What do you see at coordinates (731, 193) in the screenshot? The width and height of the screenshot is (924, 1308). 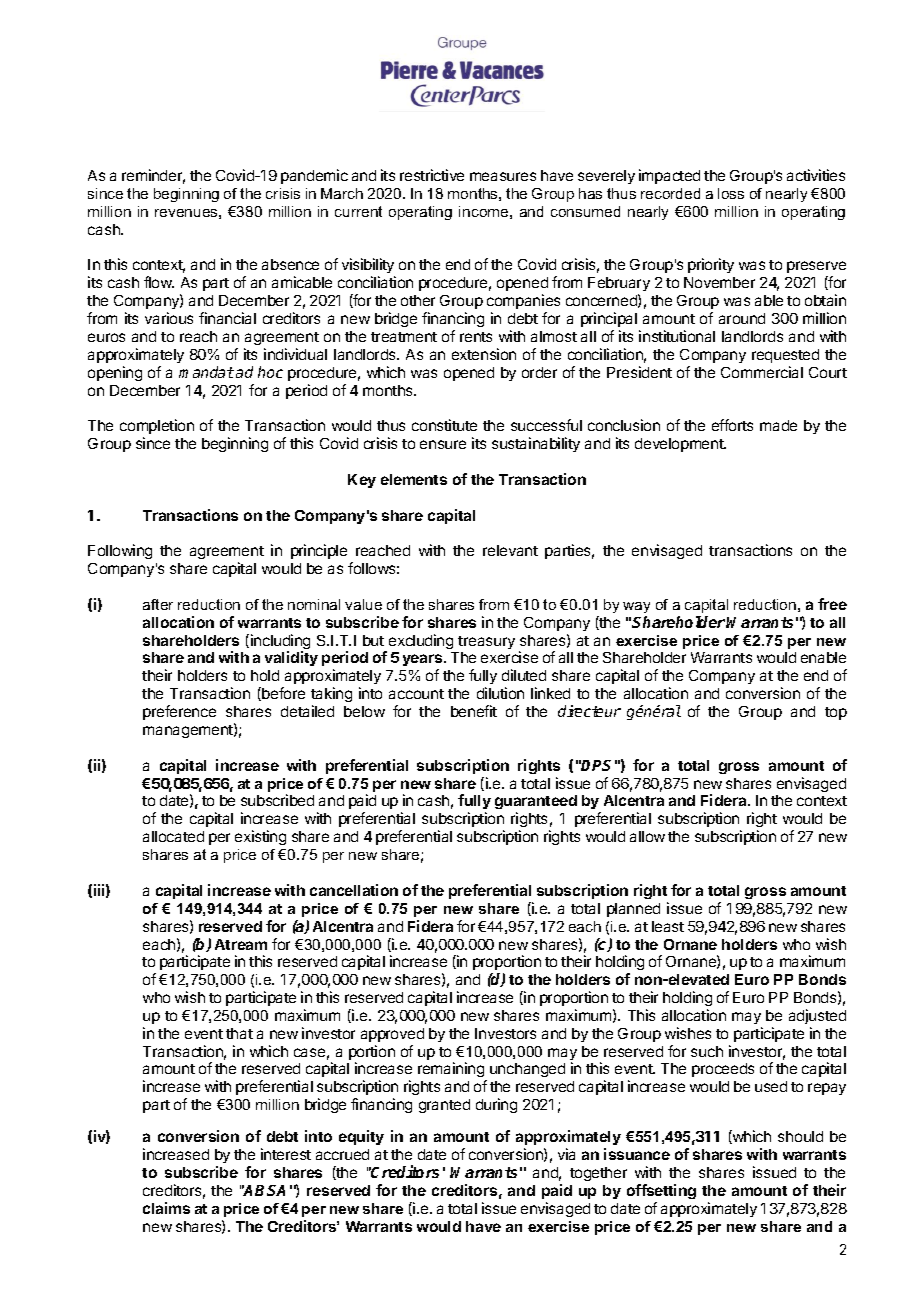 I see `loss` at bounding box center [731, 193].
